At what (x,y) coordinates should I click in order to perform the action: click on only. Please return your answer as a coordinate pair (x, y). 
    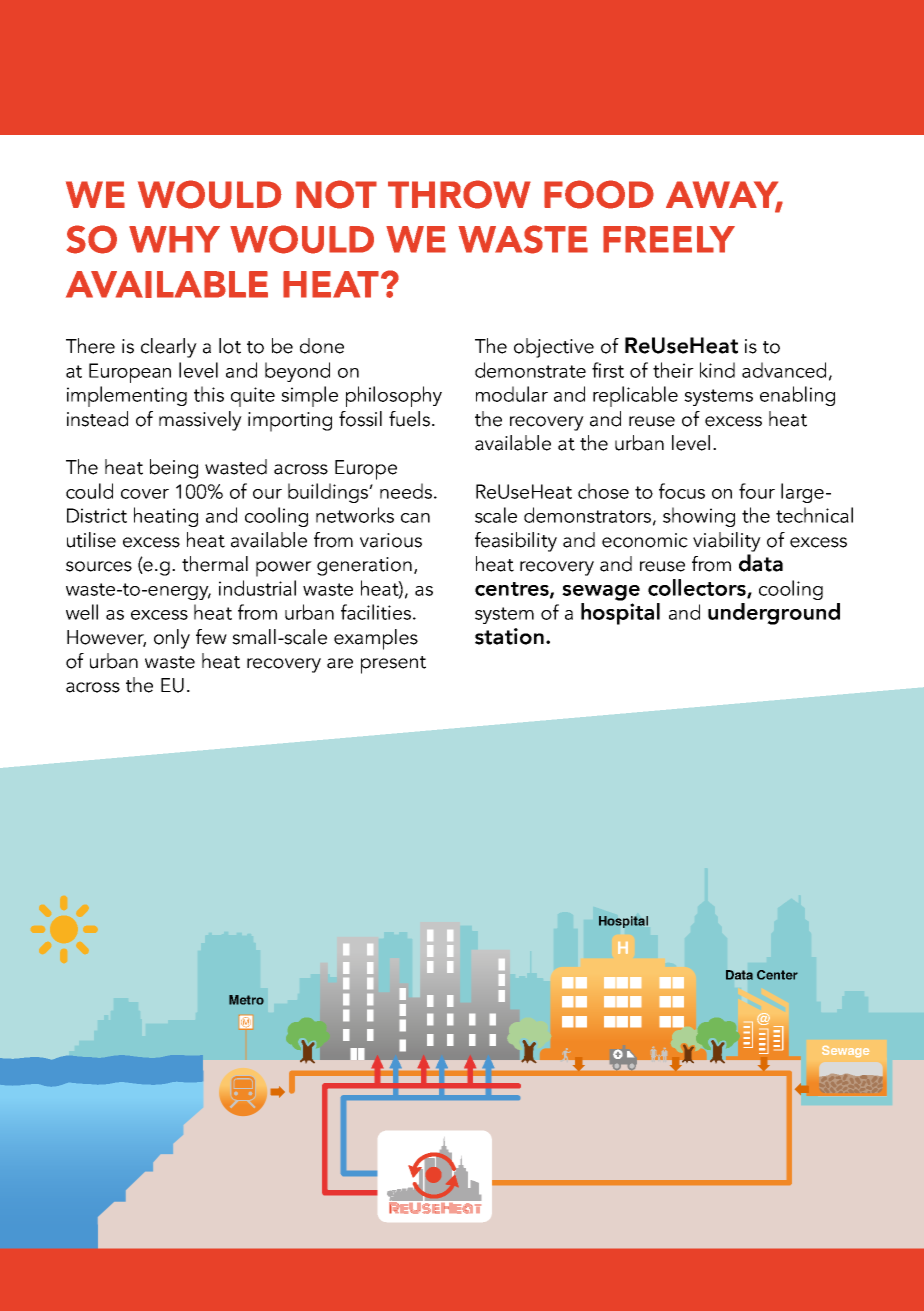
    Looking at the image, I should click on (172, 639).
